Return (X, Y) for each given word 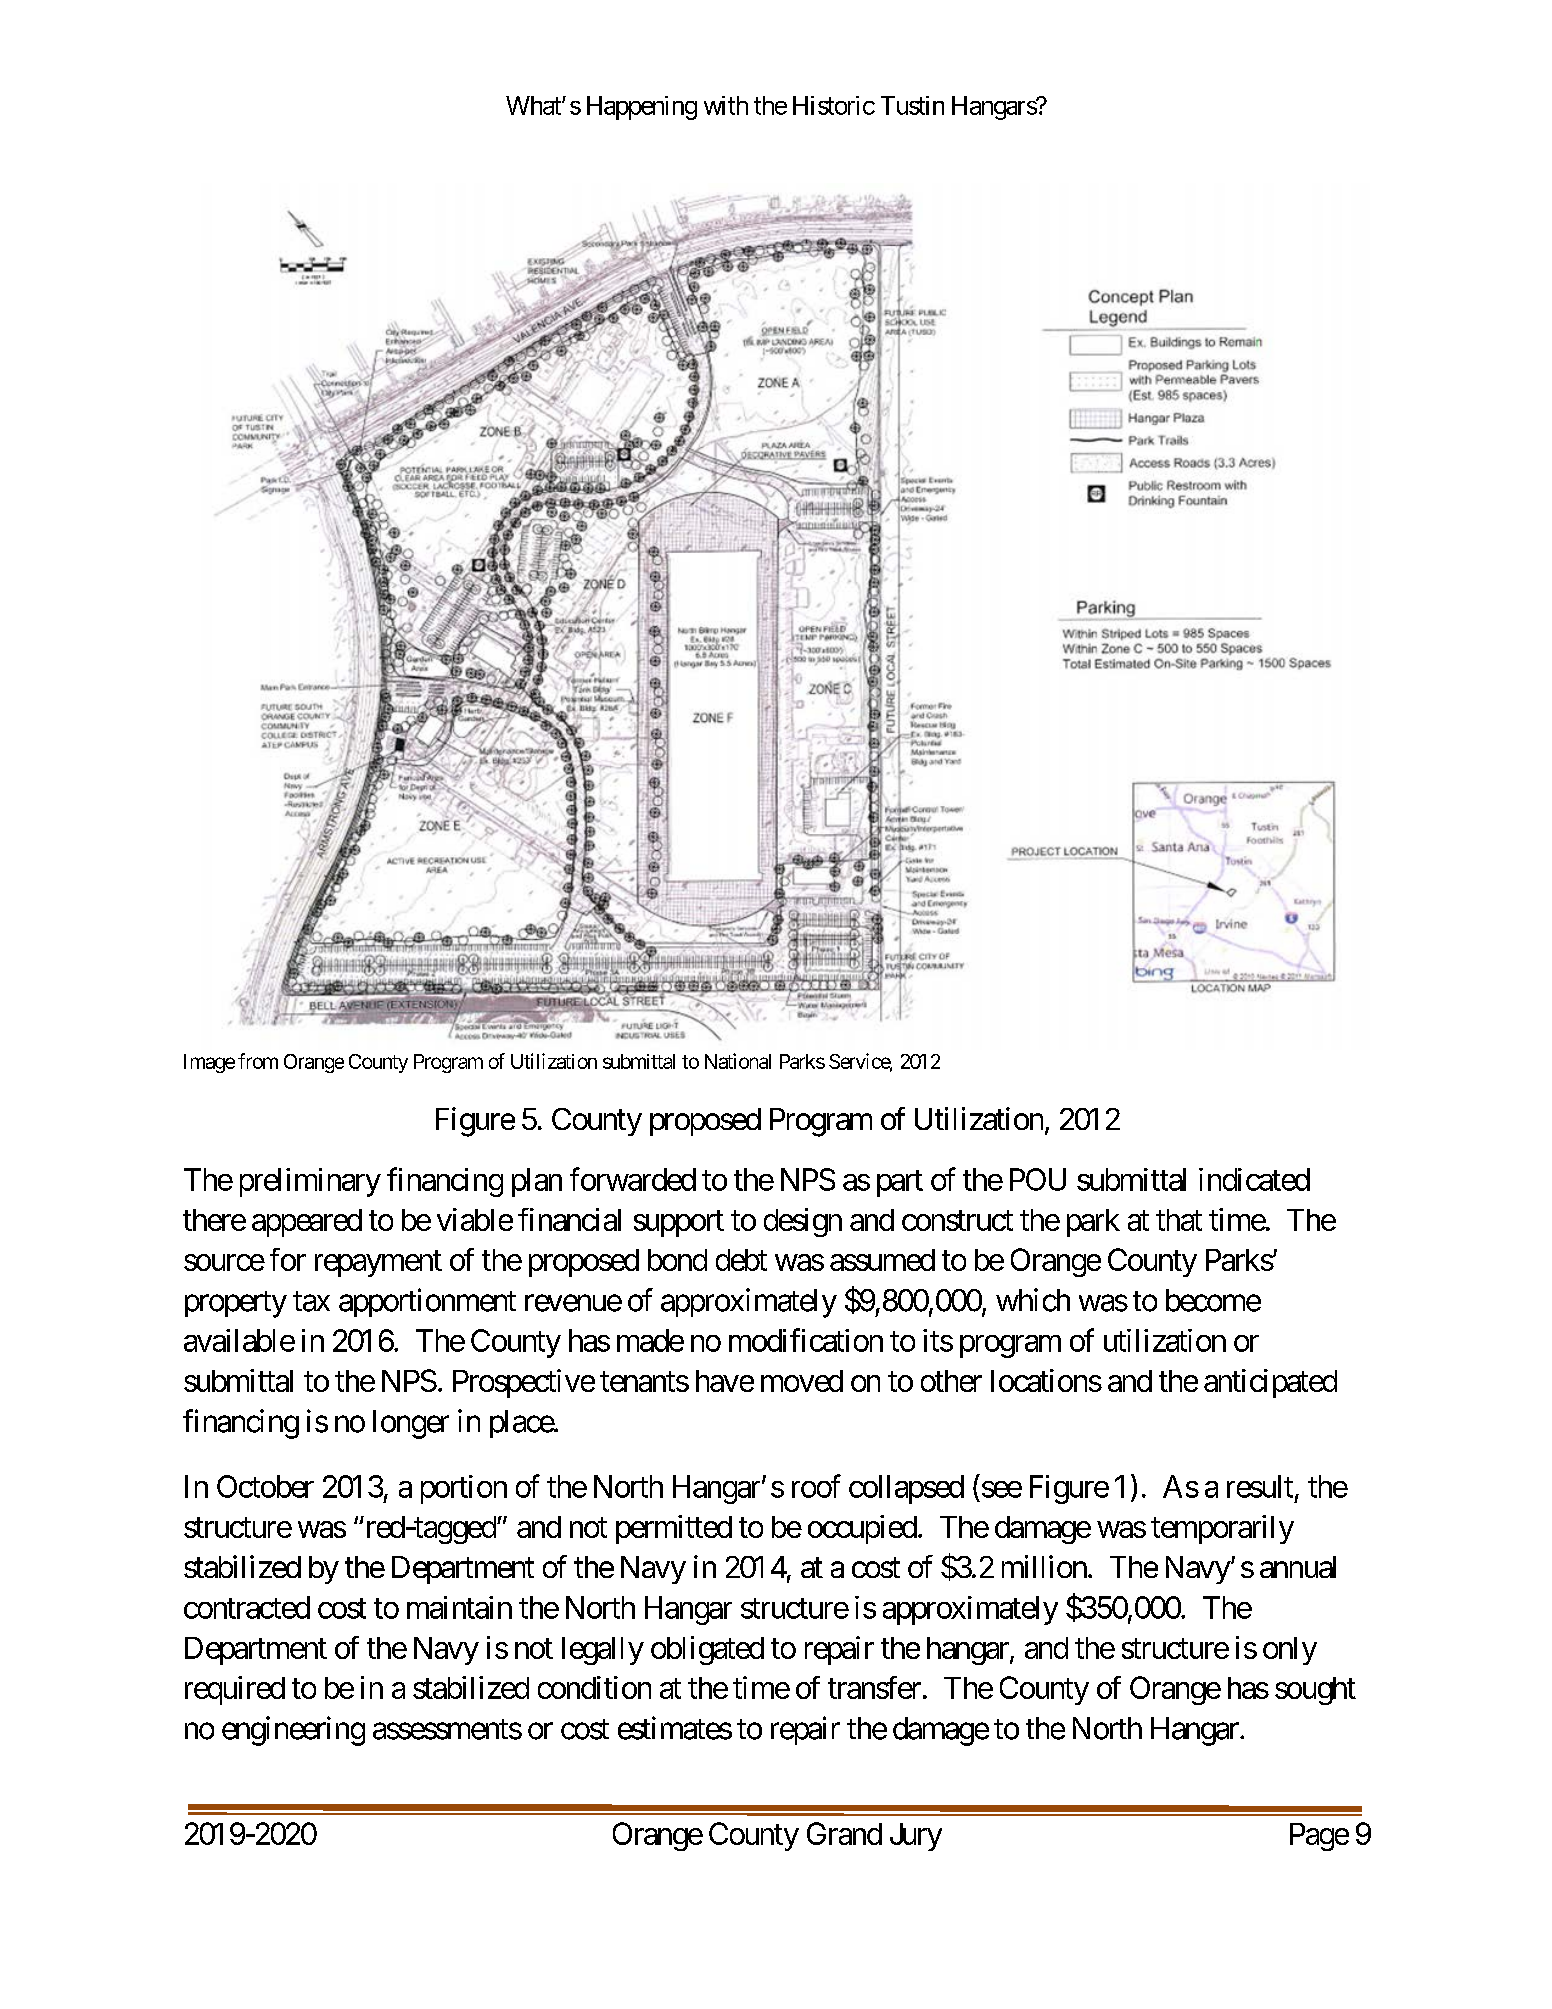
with (726, 105)
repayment (378, 1264)
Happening (642, 108)
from (258, 1061)
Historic (834, 105)
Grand (844, 1833)
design (803, 1222)
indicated (1254, 1179)
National (738, 1061)
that (1179, 1220)
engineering (293, 1731)
